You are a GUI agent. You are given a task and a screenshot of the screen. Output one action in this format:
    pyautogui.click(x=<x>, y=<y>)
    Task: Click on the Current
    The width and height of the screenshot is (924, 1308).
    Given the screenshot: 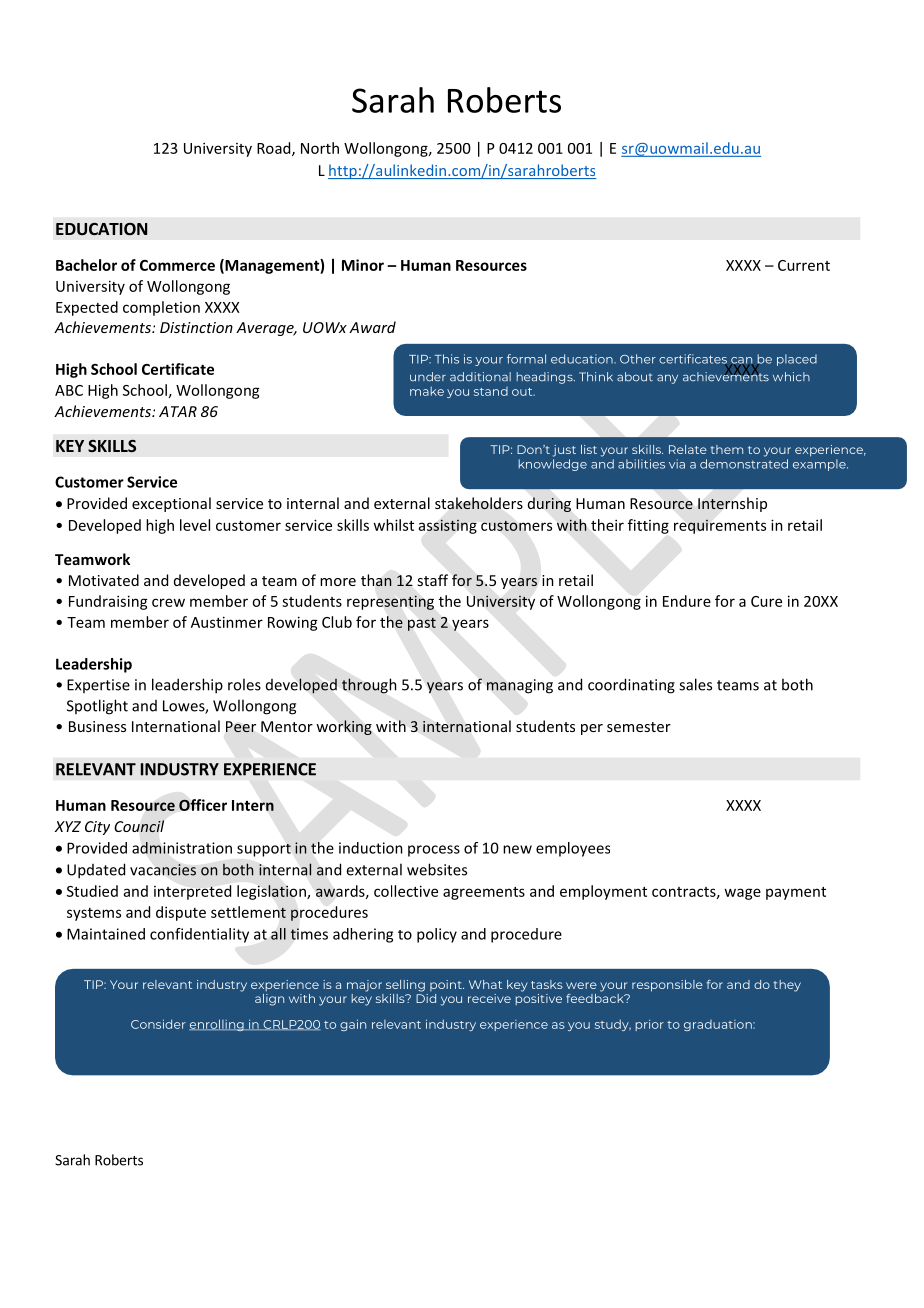 What is the action you would take?
    pyautogui.click(x=804, y=265)
